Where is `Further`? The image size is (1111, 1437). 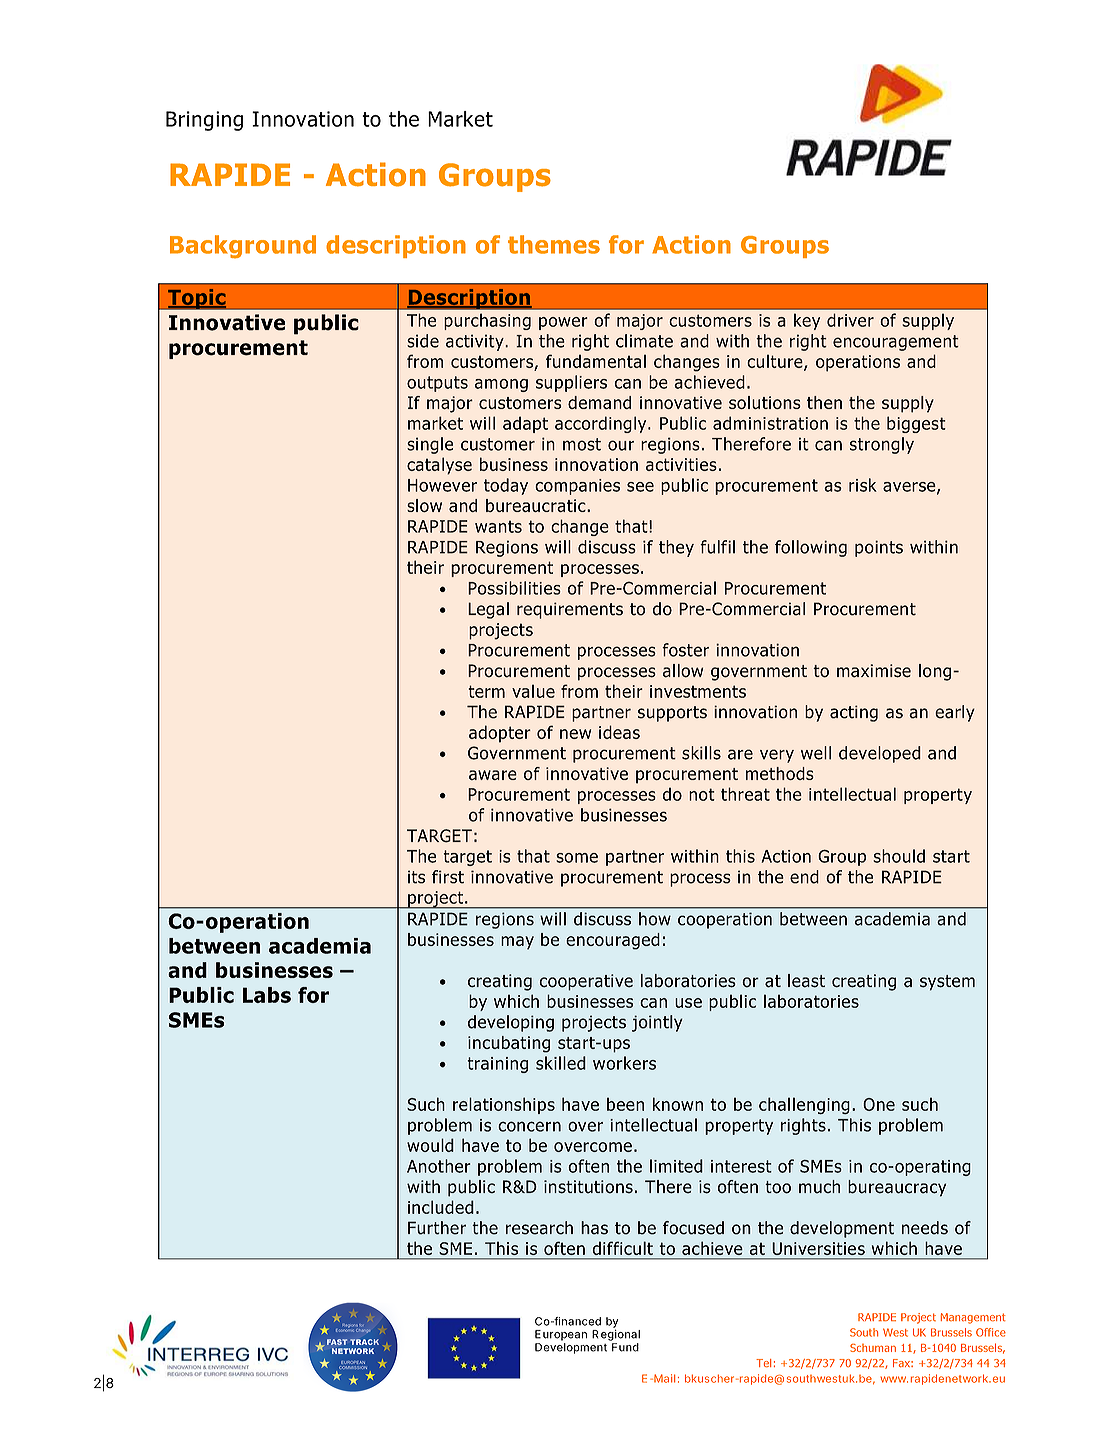
Further is located at coordinates (437, 1228).
